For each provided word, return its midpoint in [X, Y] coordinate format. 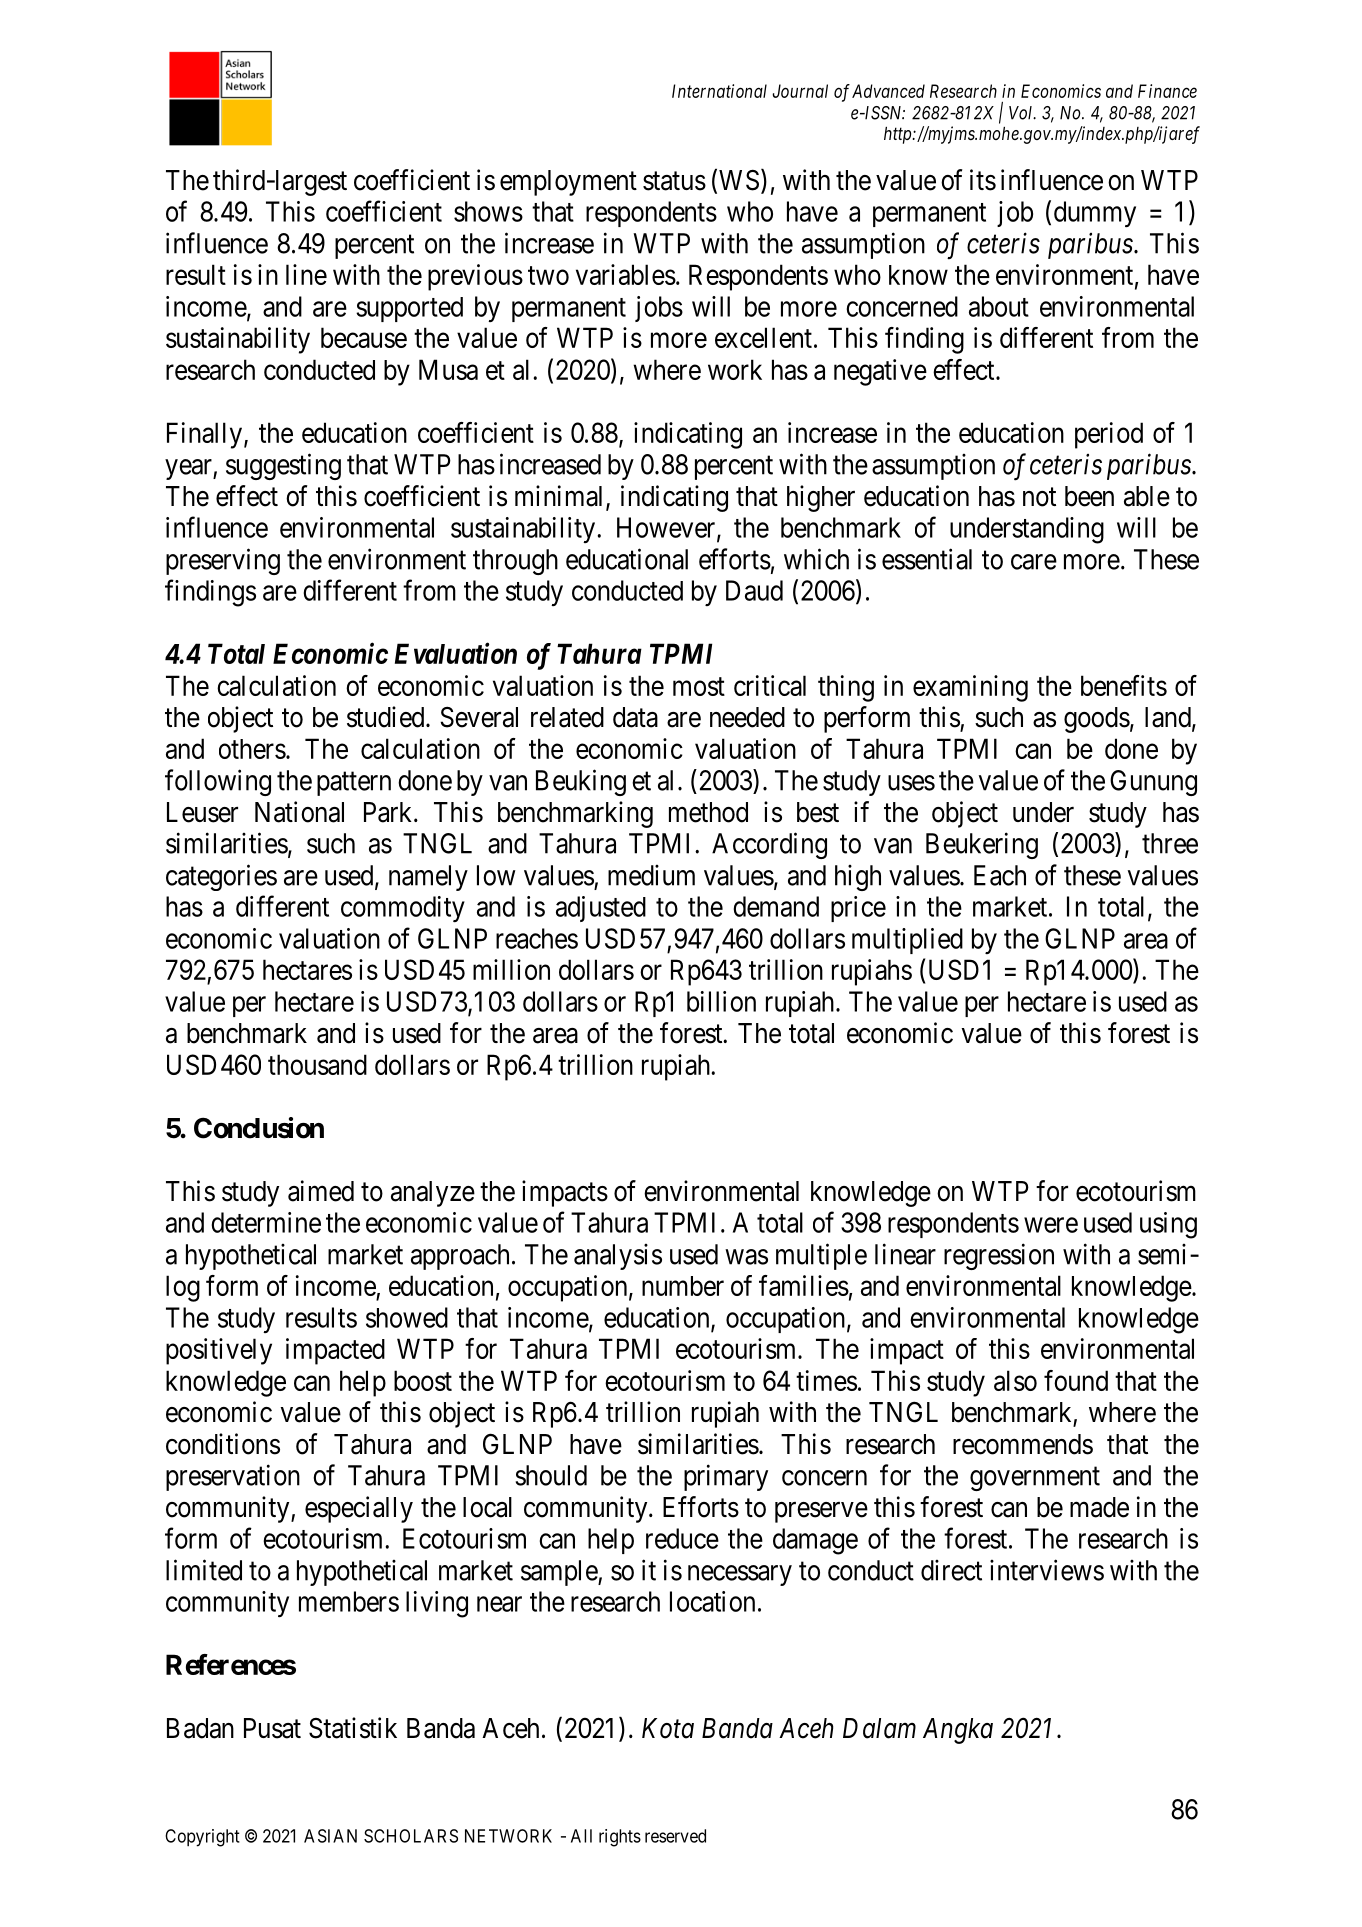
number [683, 1286]
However [667, 528]
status [674, 181]
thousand [317, 1064]
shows [488, 211]
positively [219, 1351]
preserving [223, 561]
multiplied [907, 941]
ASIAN [330, 1836]
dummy [1095, 214]
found [1076, 1380]
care [1034, 562]
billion [721, 1001]
